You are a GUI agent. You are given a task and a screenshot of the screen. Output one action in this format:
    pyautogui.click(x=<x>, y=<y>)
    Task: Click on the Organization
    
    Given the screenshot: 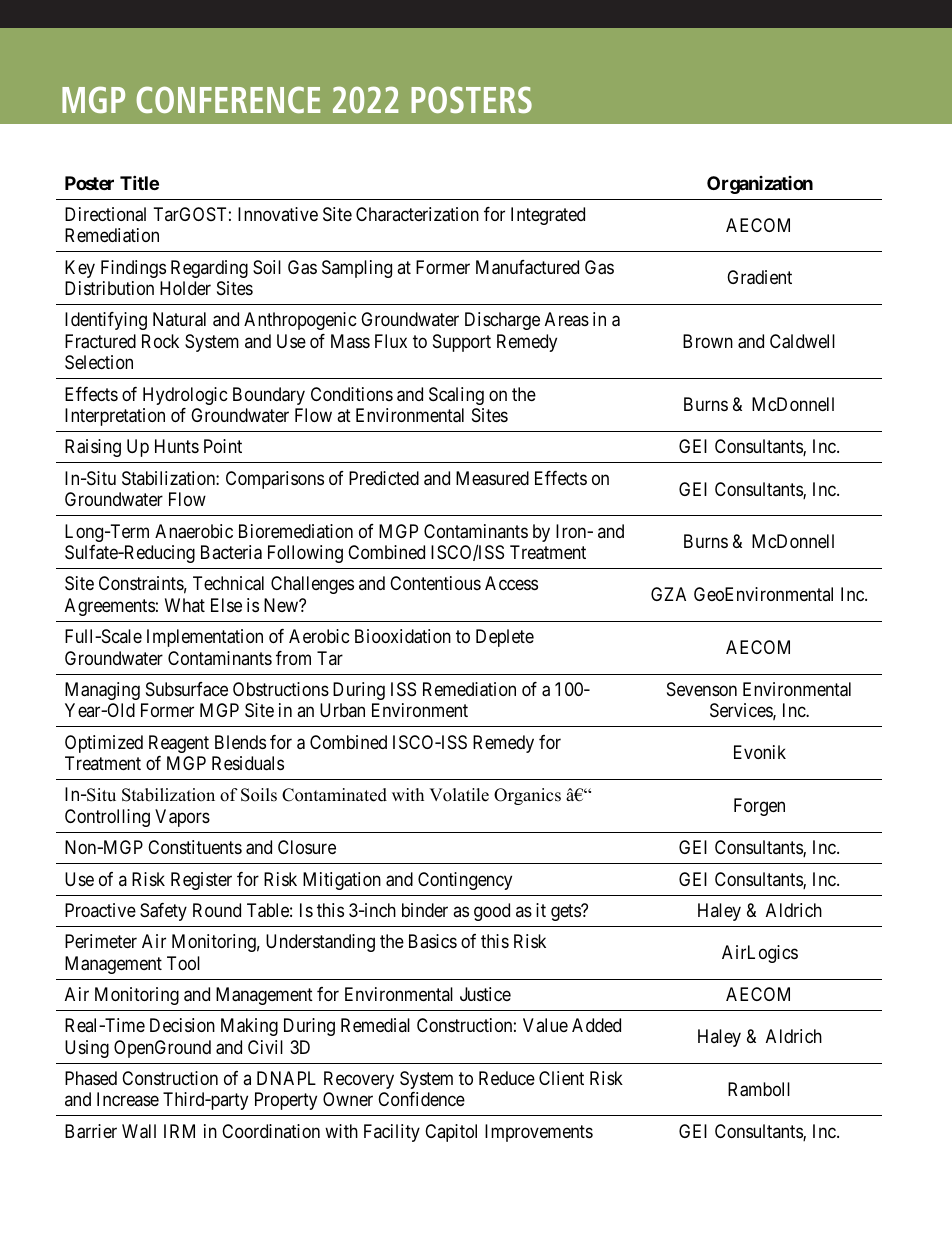 What is the action you would take?
    pyautogui.click(x=760, y=185)
